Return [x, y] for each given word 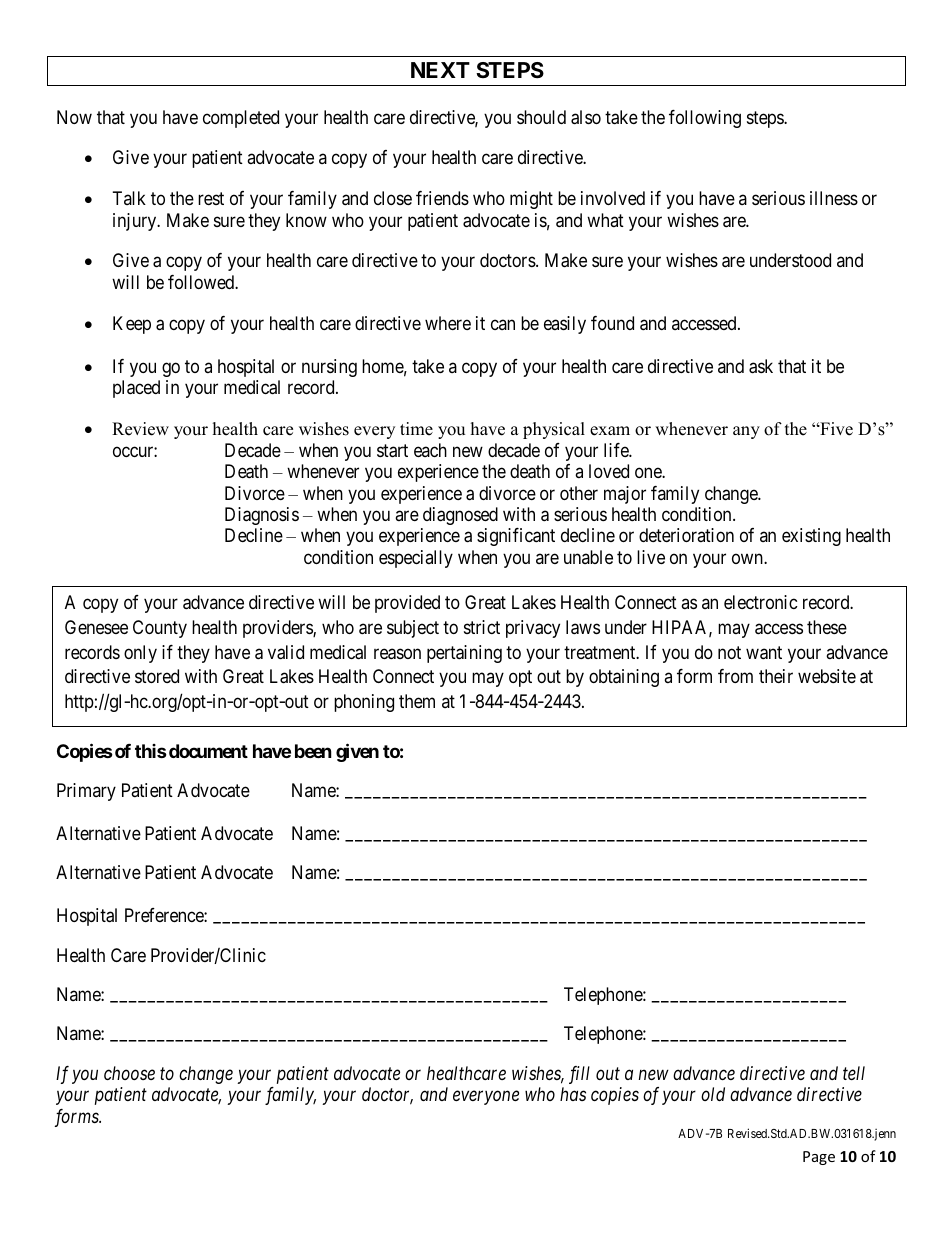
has [573, 1094]
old [713, 1094]
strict [482, 627]
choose [129, 1073]
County [160, 629]
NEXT [440, 70]
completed [241, 119]
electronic [761, 602]
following [705, 119]
